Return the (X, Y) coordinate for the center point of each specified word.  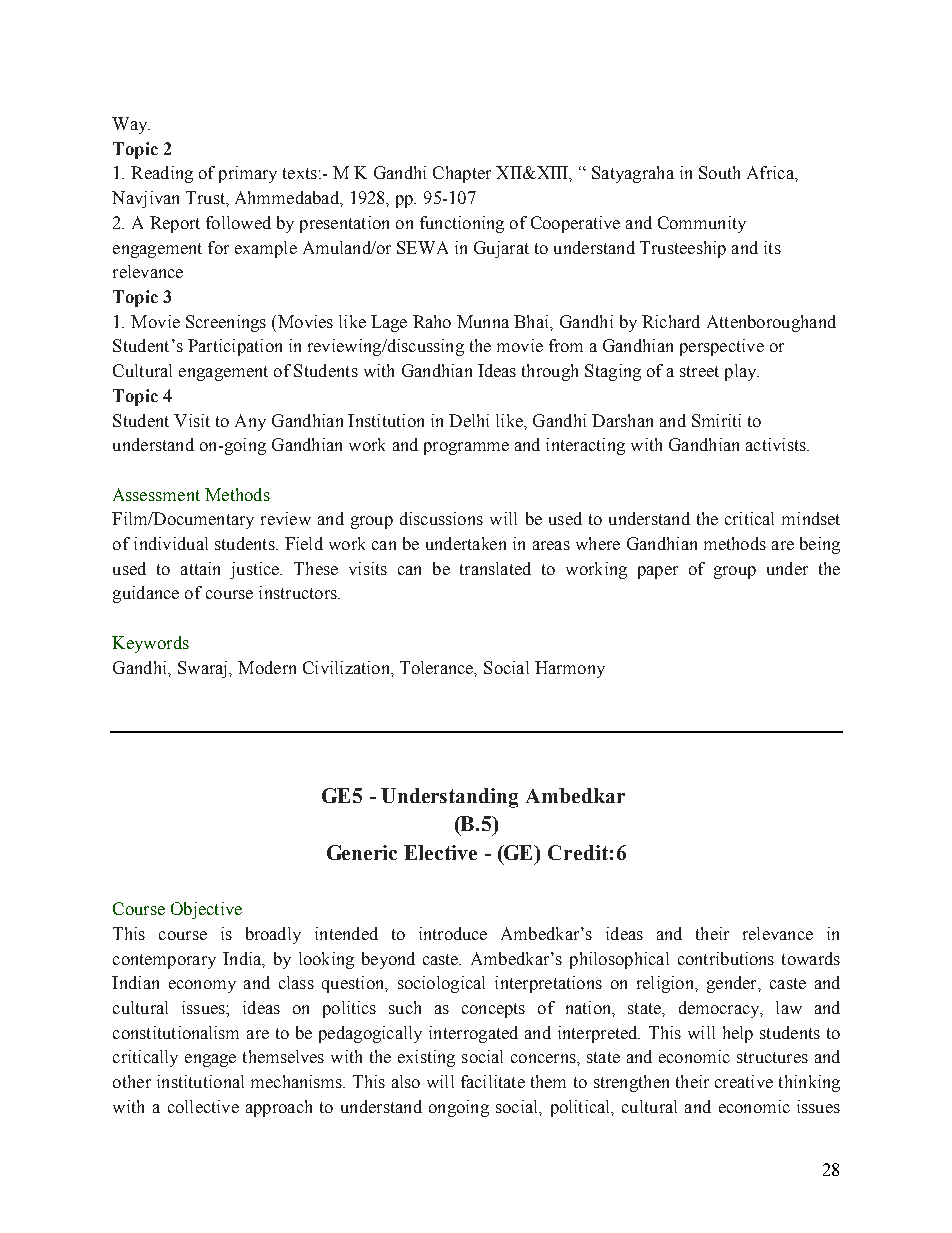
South (719, 172)
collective (203, 1106)
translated (495, 568)
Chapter (462, 174)
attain (200, 568)
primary (248, 174)
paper (658, 572)
